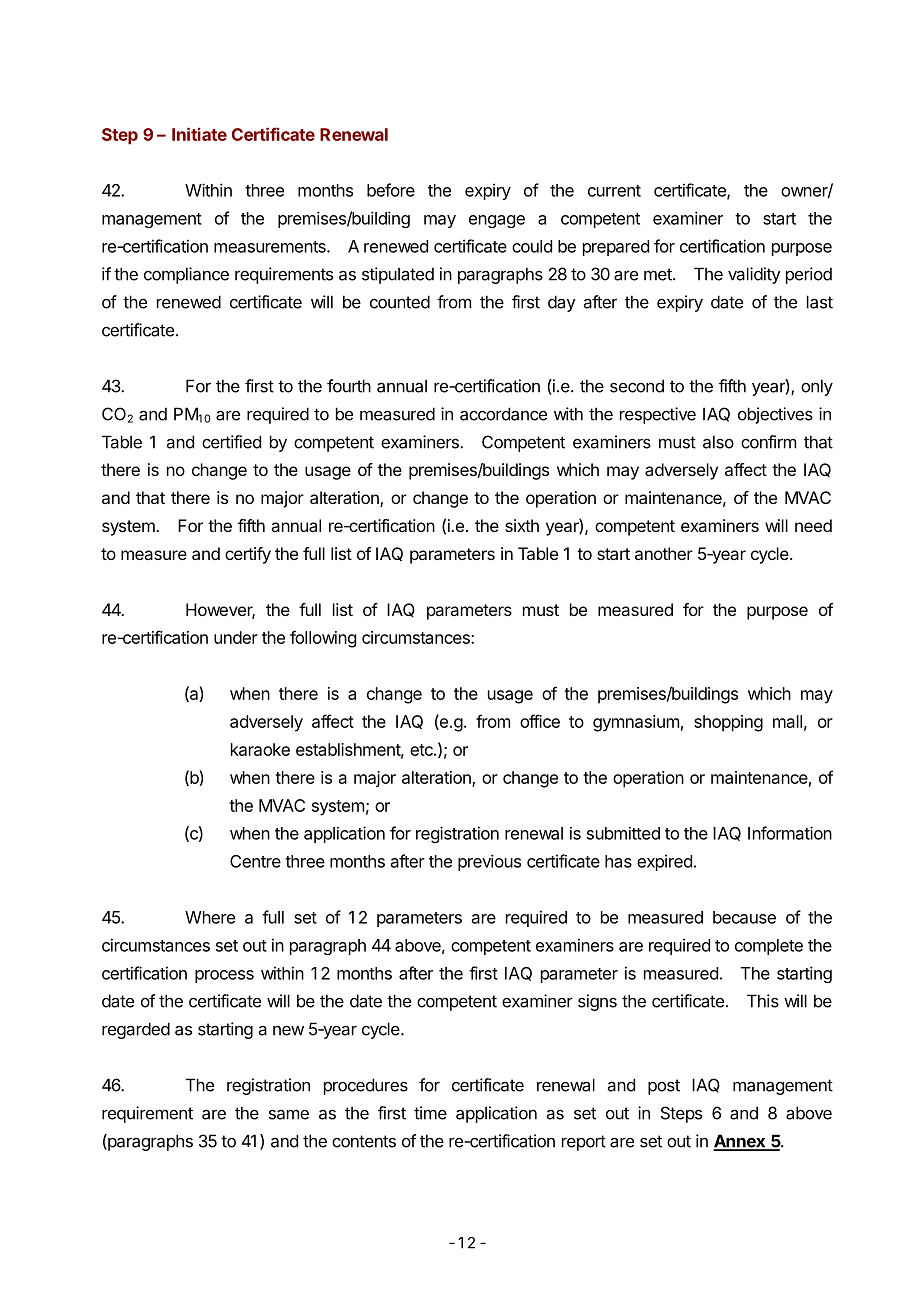 The width and height of the screenshot is (924, 1308). What do you see at coordinates (775, 415) in the screenshot?
I see `objectives` at bounding box center [775, 415].
